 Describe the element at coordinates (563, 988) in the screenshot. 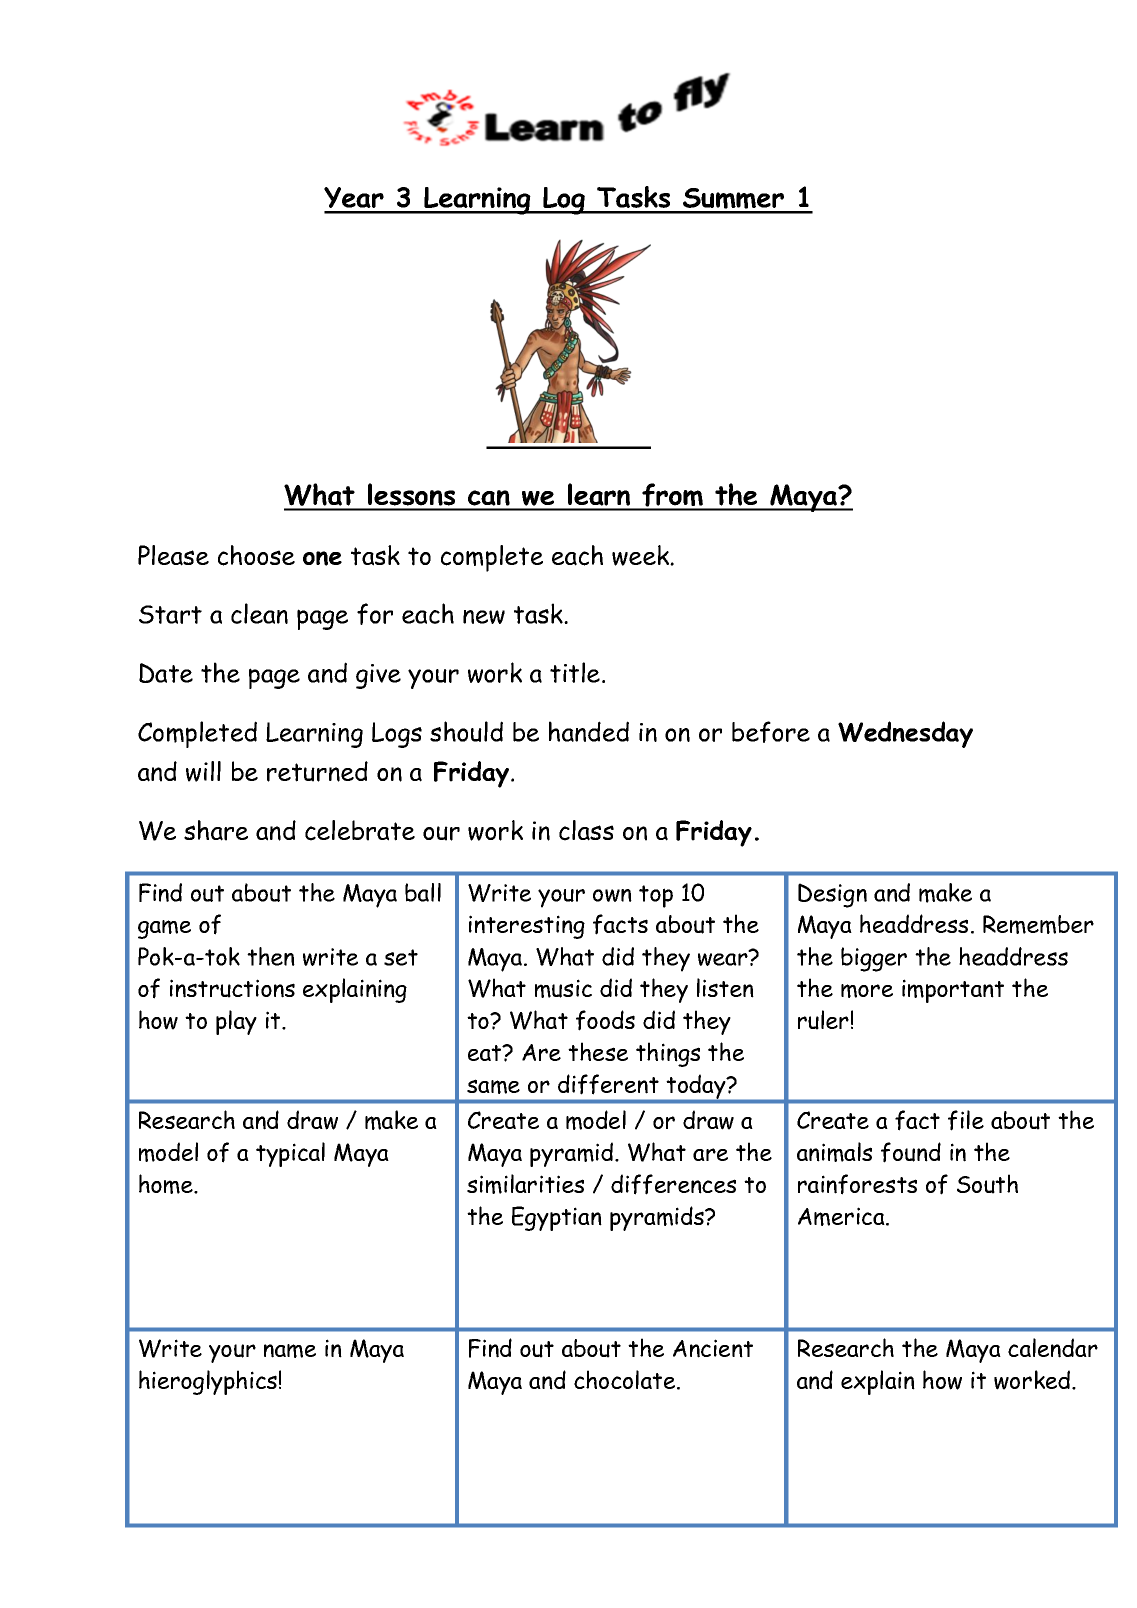

I see `music` at that location.
